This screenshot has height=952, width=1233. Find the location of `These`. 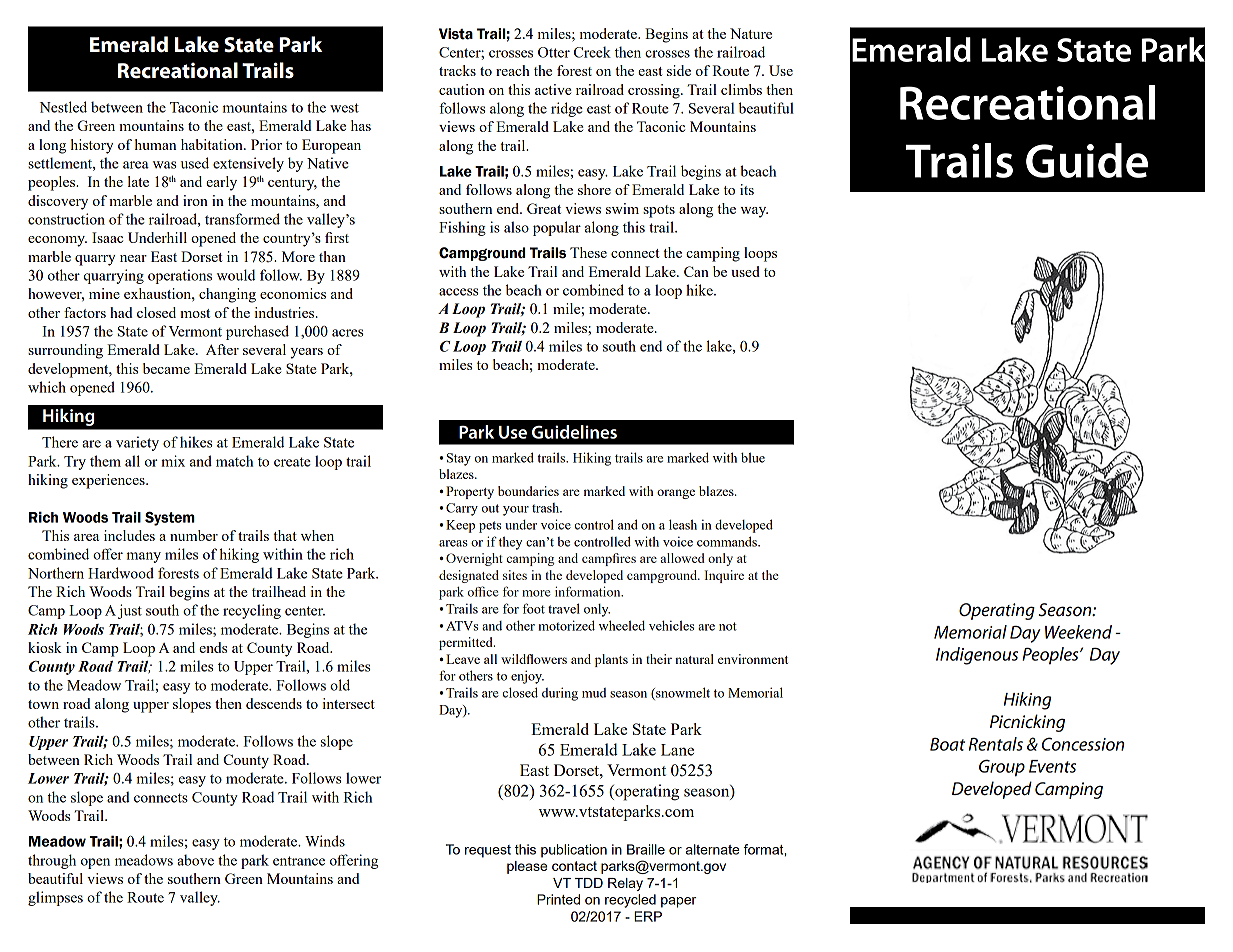

These is located at coordinates (588, 252).
